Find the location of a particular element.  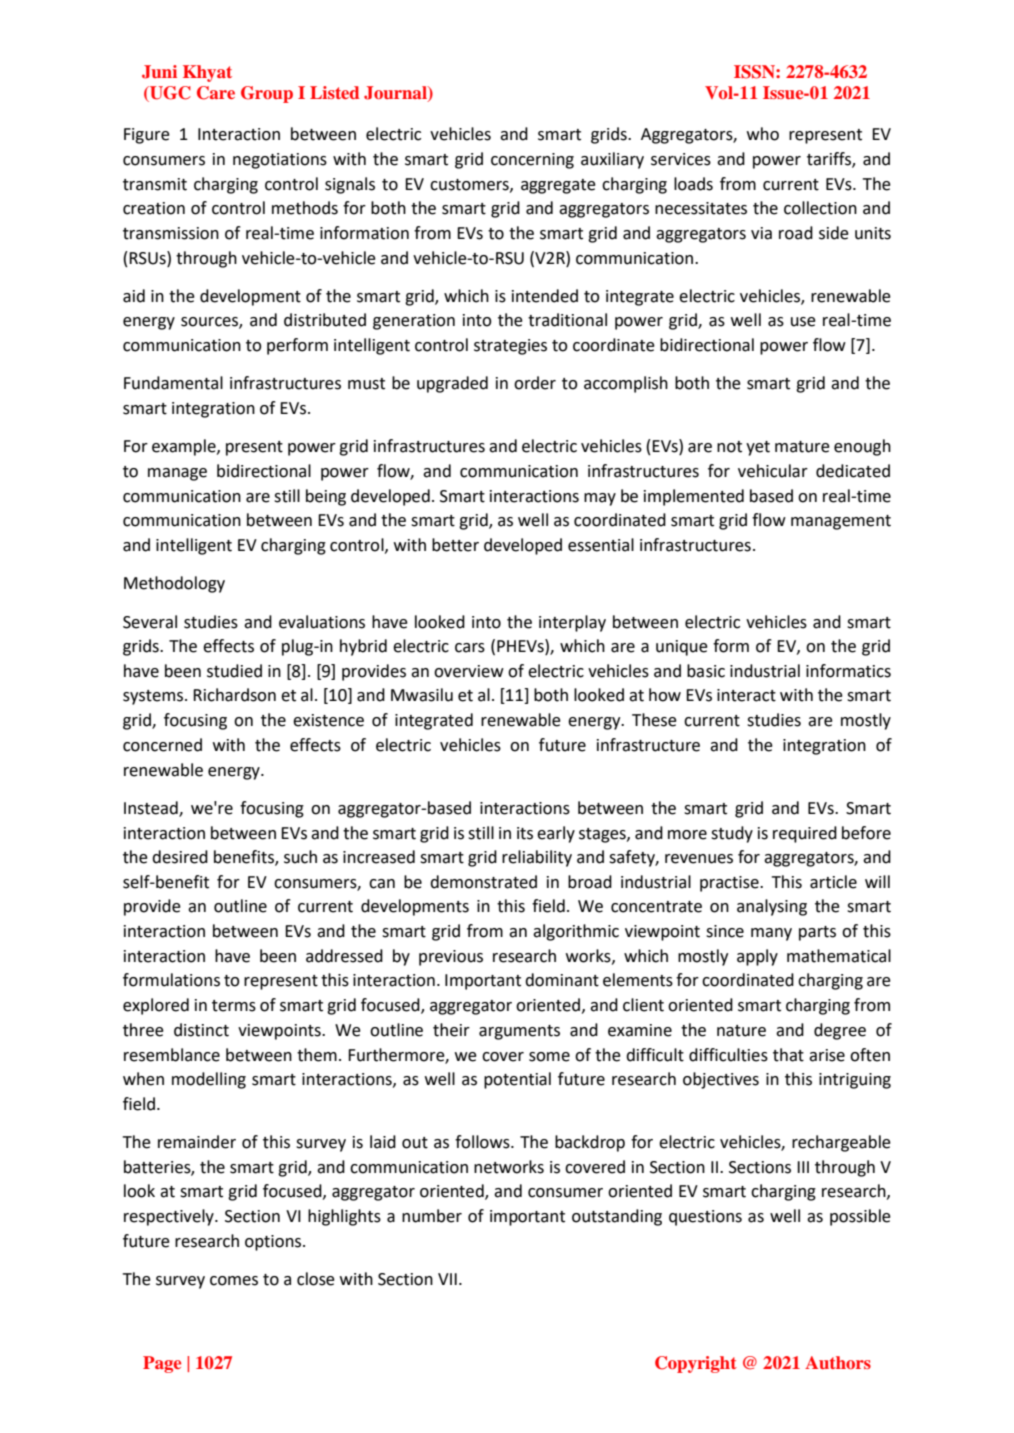

order is located at coordinates (535, 383).
